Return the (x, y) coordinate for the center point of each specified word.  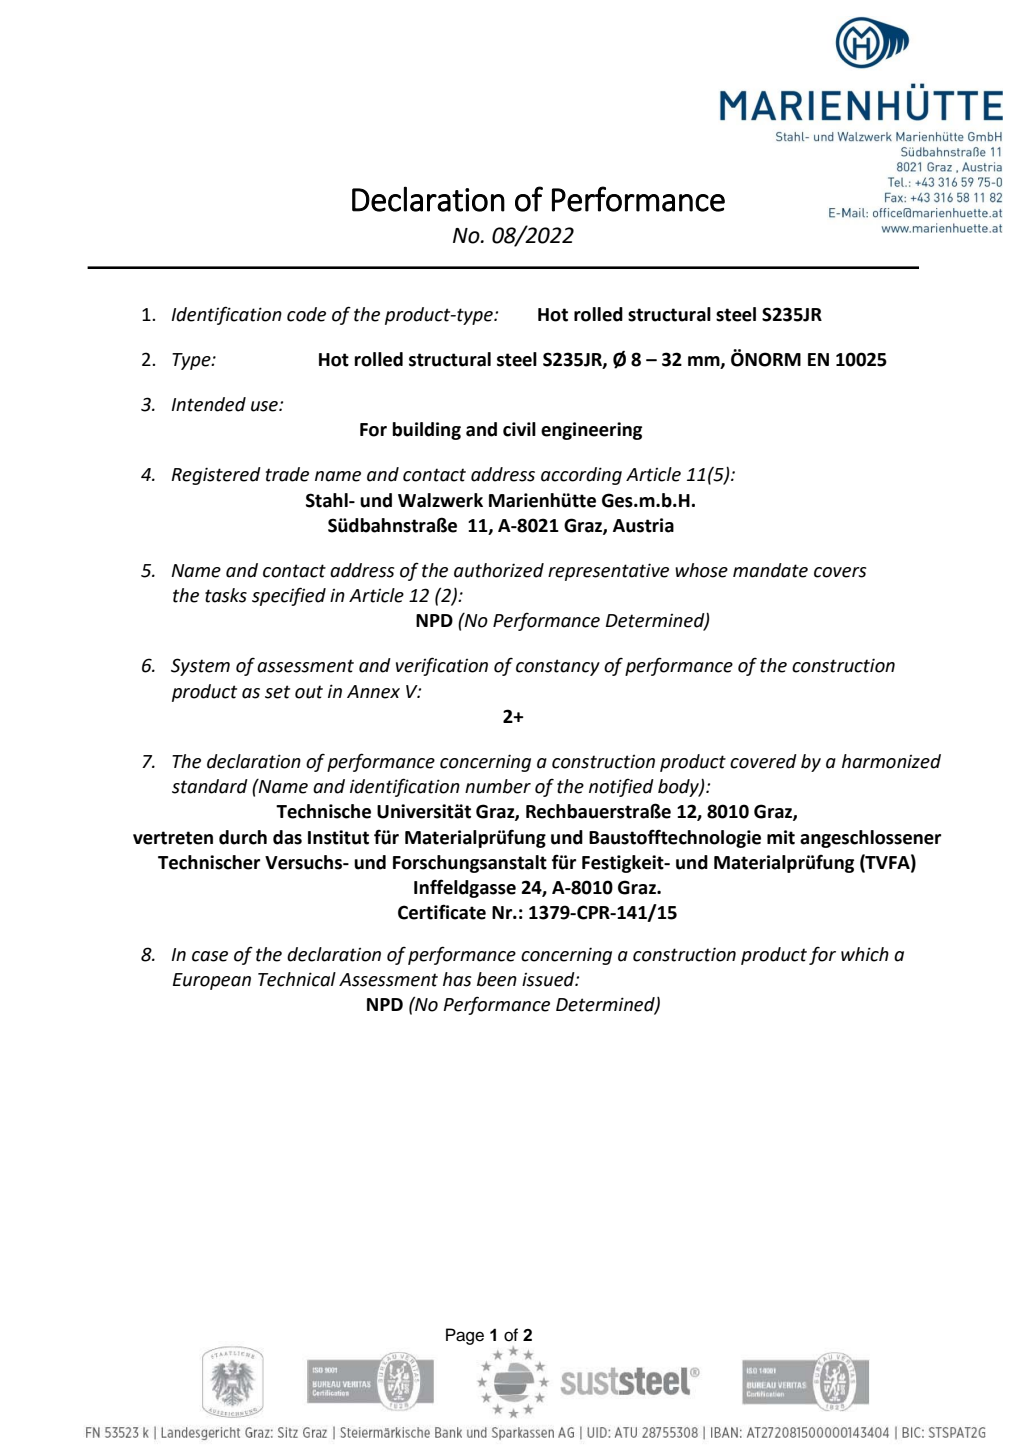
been (497, 979)
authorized (499, 570)
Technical (297, 979)
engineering (591, 431)
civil (519, 429)
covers (840, 572)
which (865, 954)
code (306, 314)
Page (465, 1336)
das (287, 837)
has (457, 979)
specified (289, 596)
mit (781, 837)
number (498, 786)
